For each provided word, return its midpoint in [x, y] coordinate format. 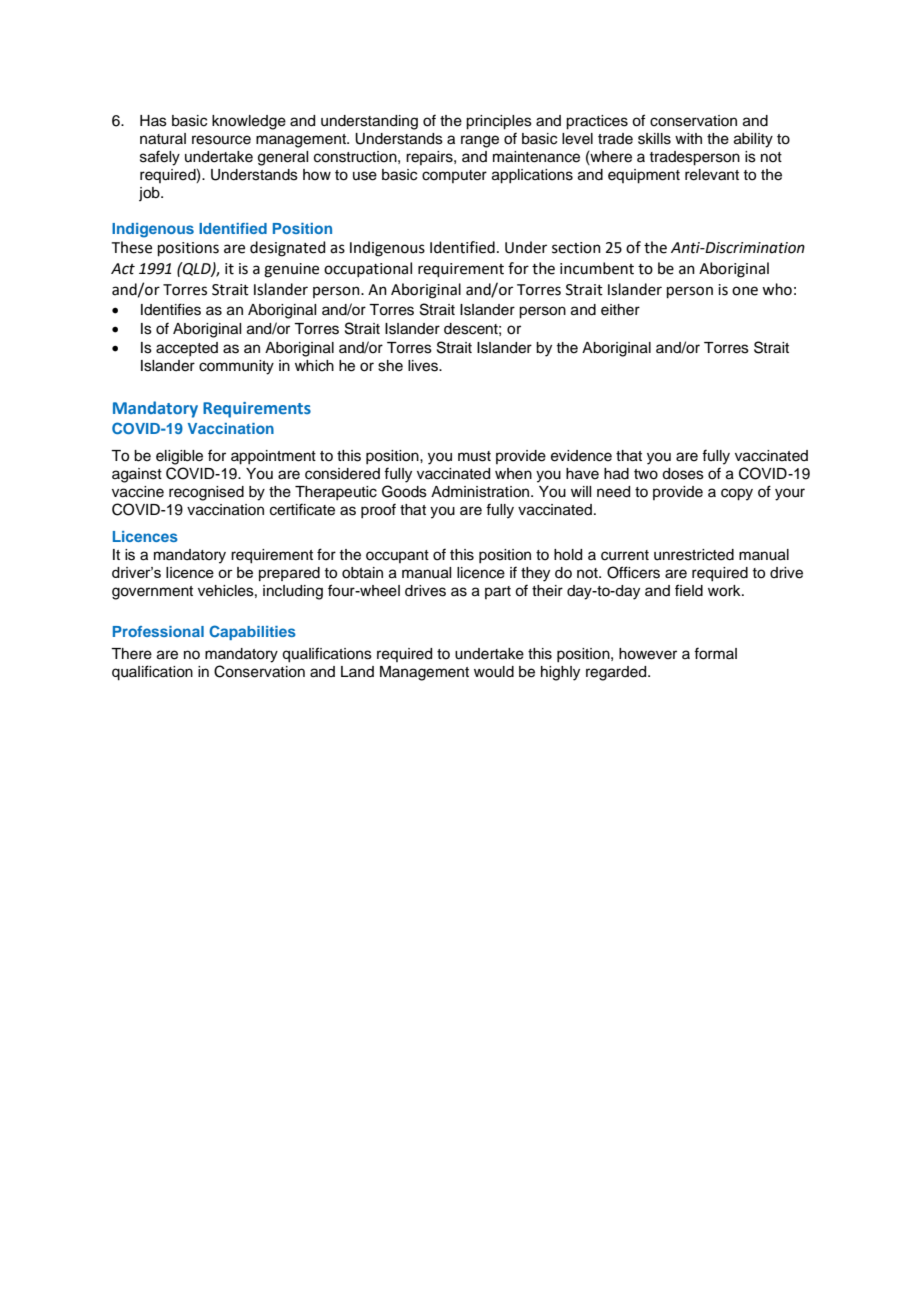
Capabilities [252, 632]
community [236, 367]
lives [424, 366]
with [688, 138]
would [494, 672]
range [480, 141]
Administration [481, 492]
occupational [368, 269]
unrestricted [694, 555]
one [745, 291]
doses [683, 474]
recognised [206, 493]
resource [221, 140]
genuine [291, 270]
